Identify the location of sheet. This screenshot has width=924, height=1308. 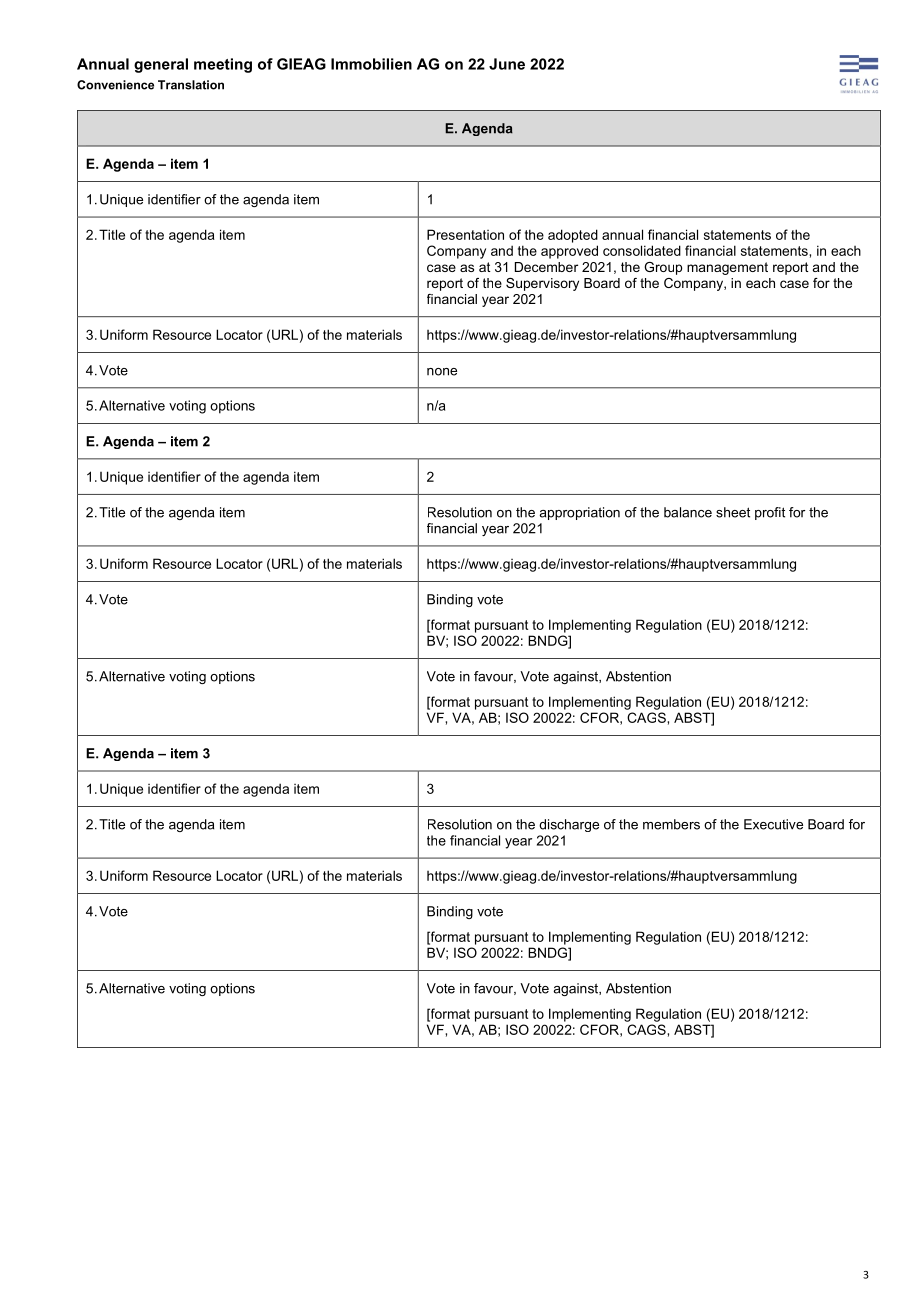
(733, 512).
